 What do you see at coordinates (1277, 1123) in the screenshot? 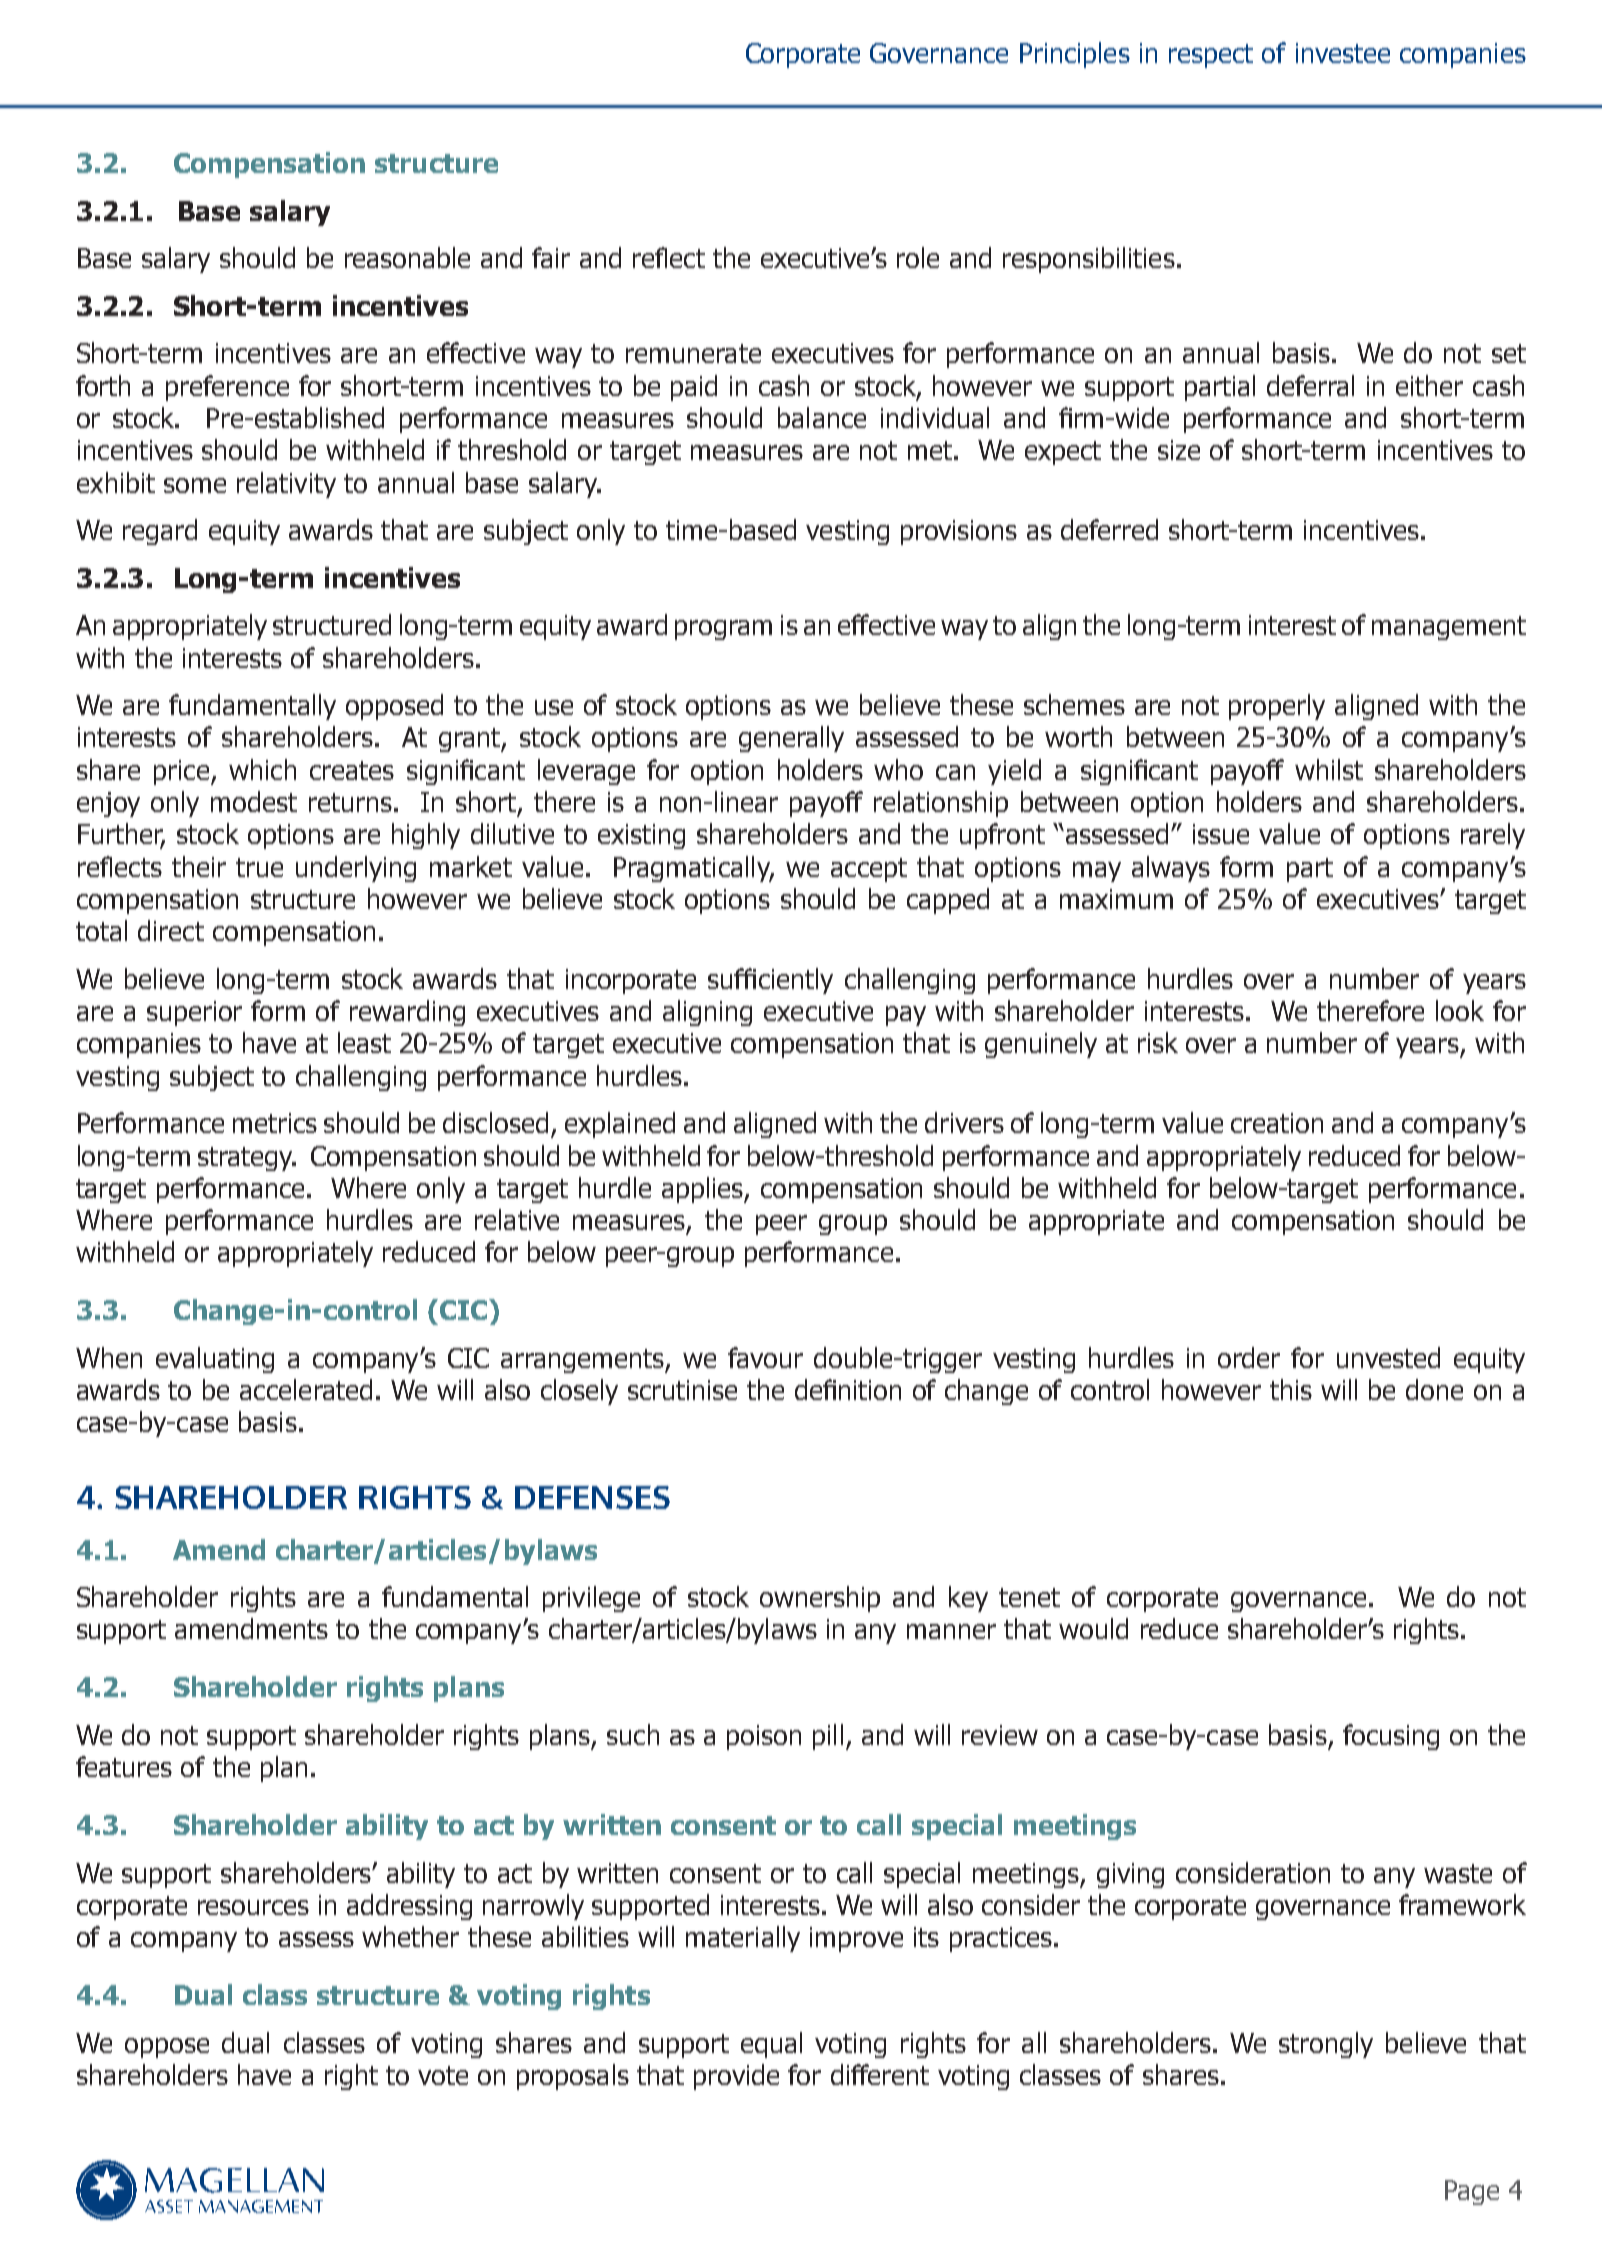
I see `creation` at bounding box center [1277, 1123].
